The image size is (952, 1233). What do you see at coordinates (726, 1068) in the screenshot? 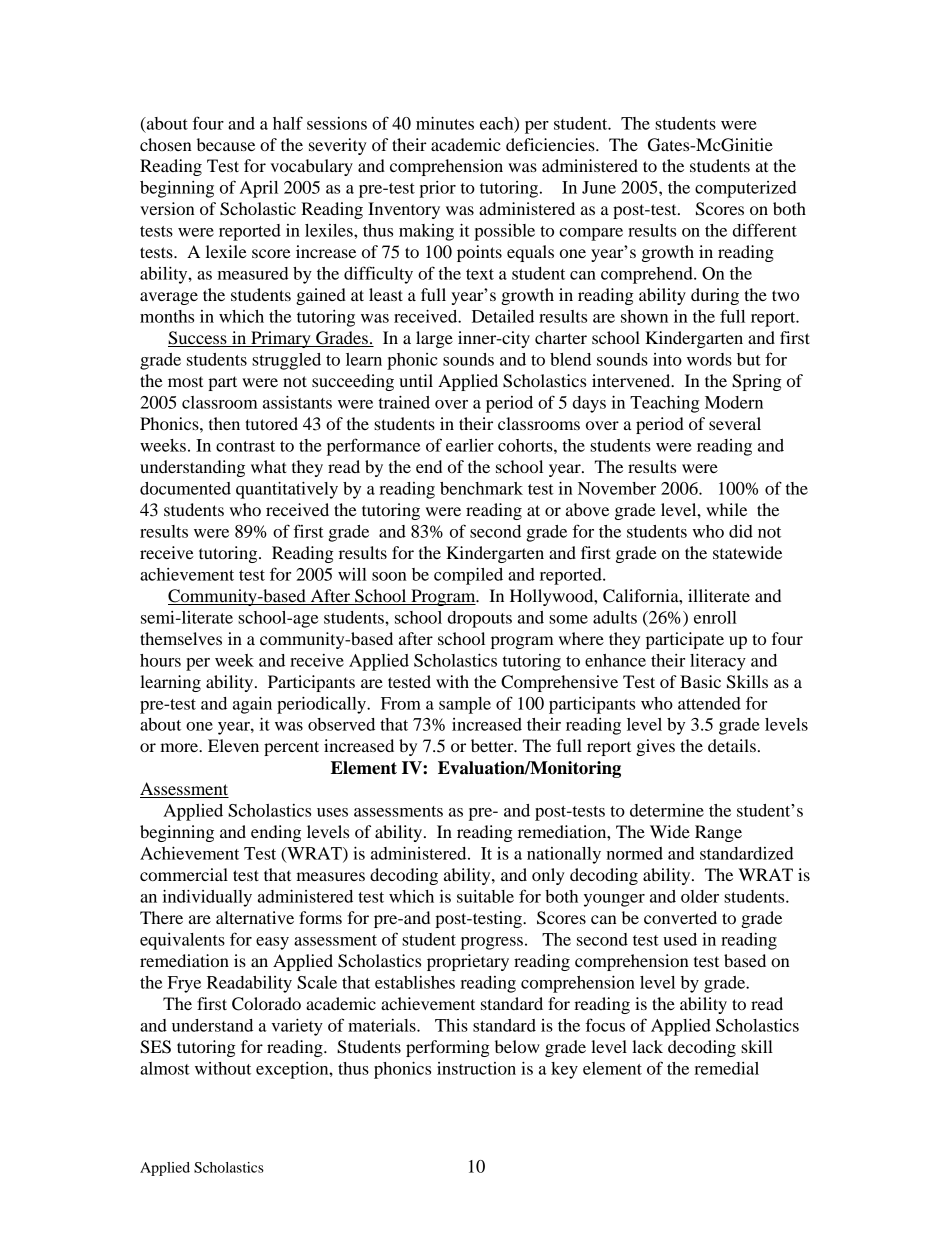
I see `remedial` at bounding box center [726, 1068].
